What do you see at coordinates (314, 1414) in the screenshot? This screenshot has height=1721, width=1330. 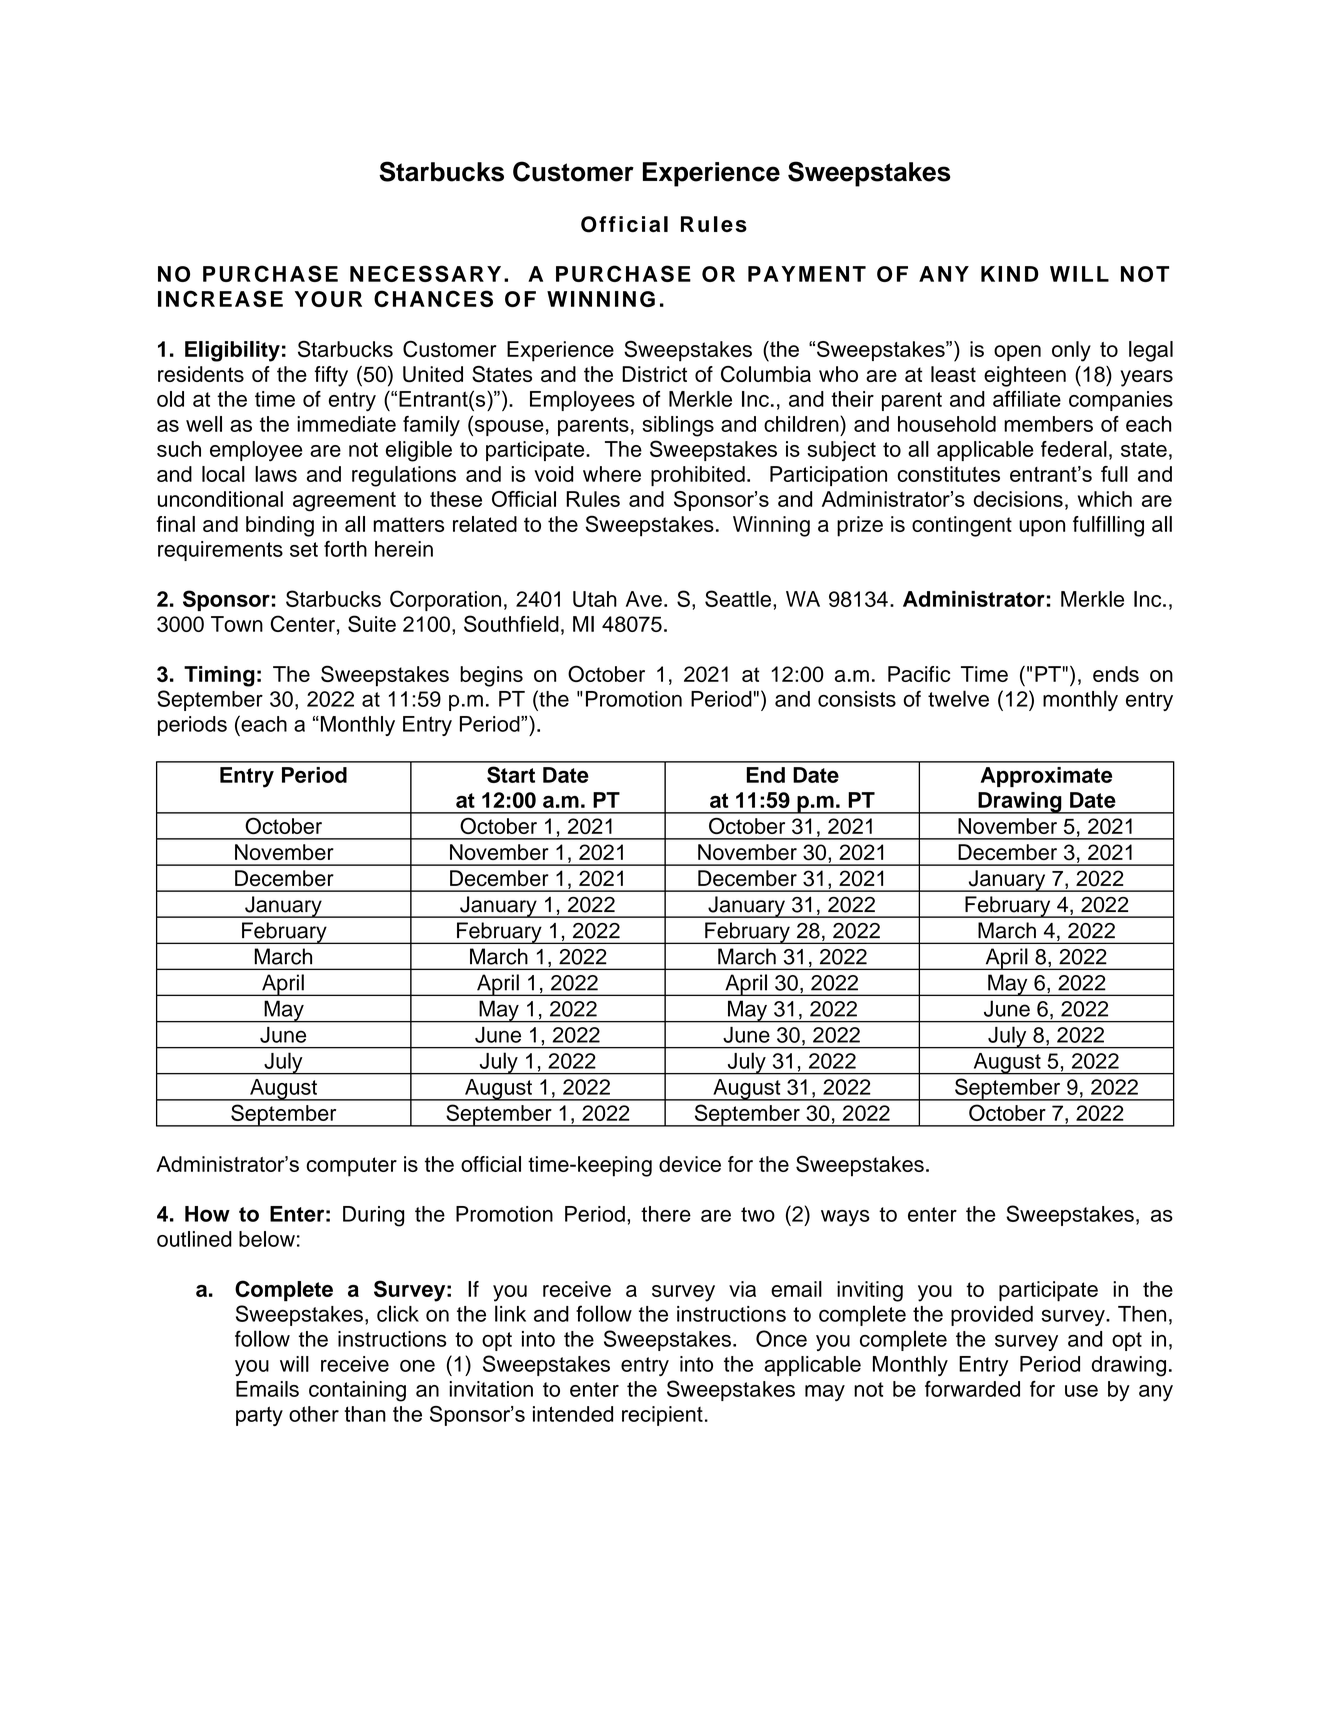 I see `other` at bounding box center [314, 1414].
